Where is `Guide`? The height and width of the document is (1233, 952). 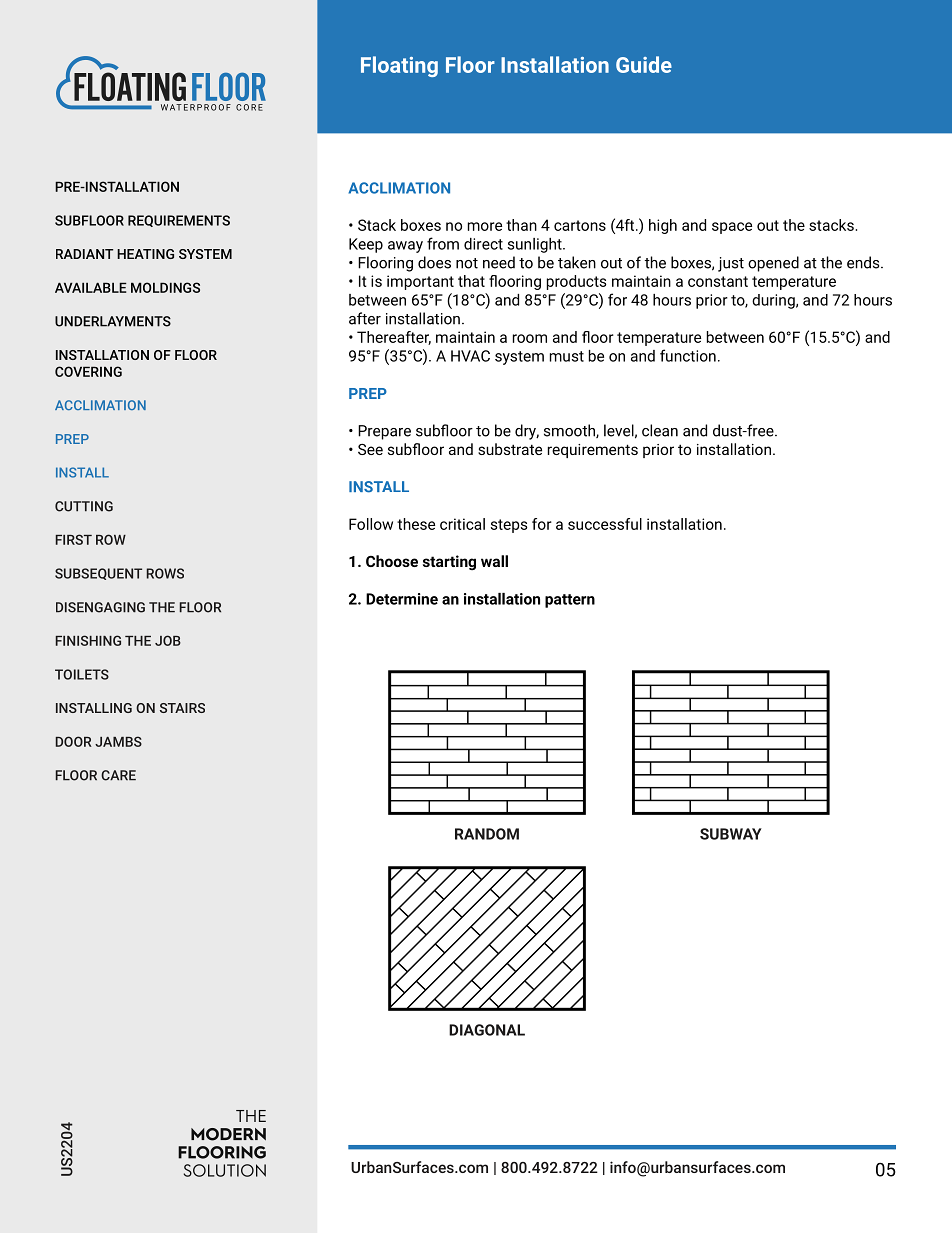
Guide is located at coordinates (644, 64).
